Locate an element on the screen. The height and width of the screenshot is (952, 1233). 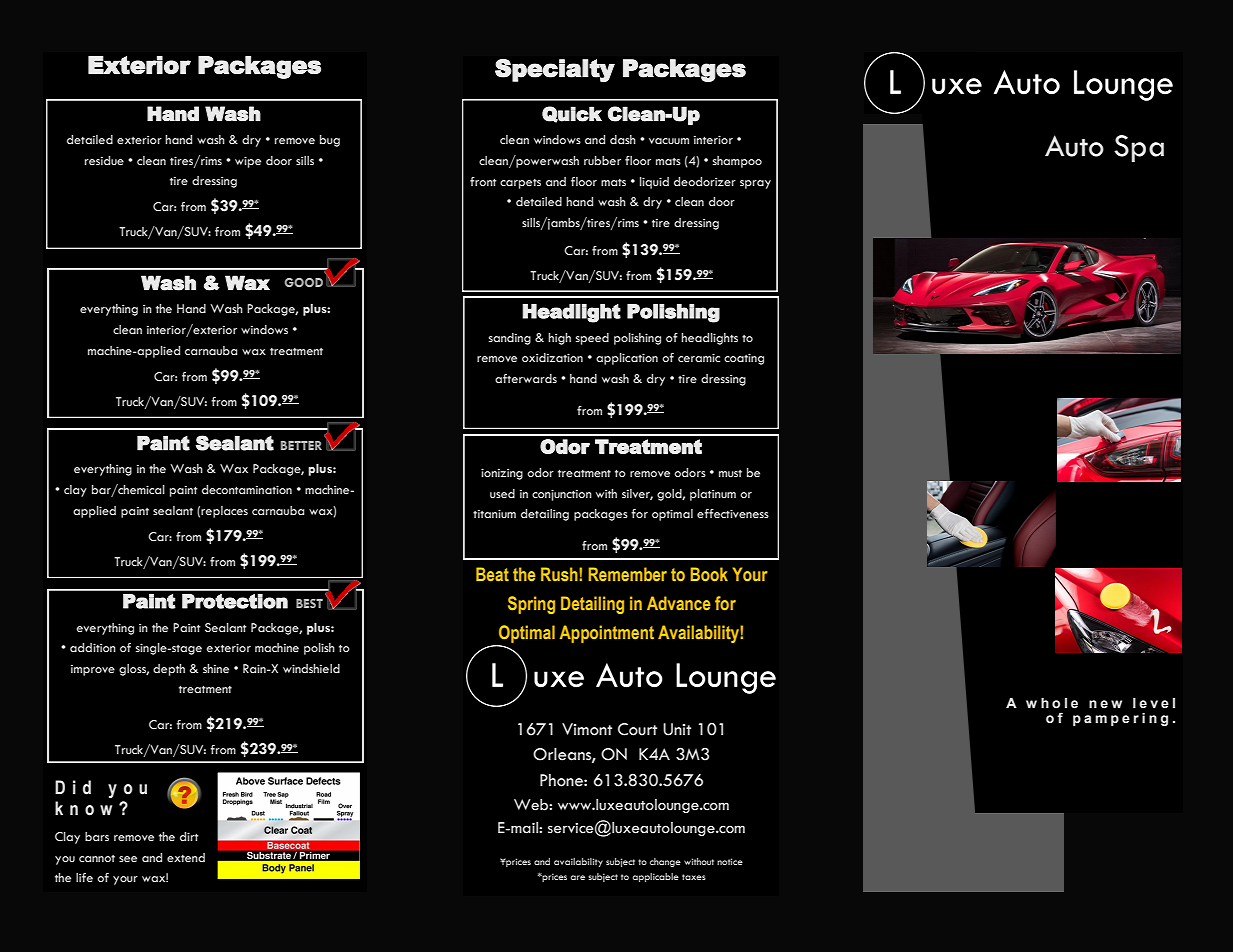
Quick is located at coordinates (572, 114).
